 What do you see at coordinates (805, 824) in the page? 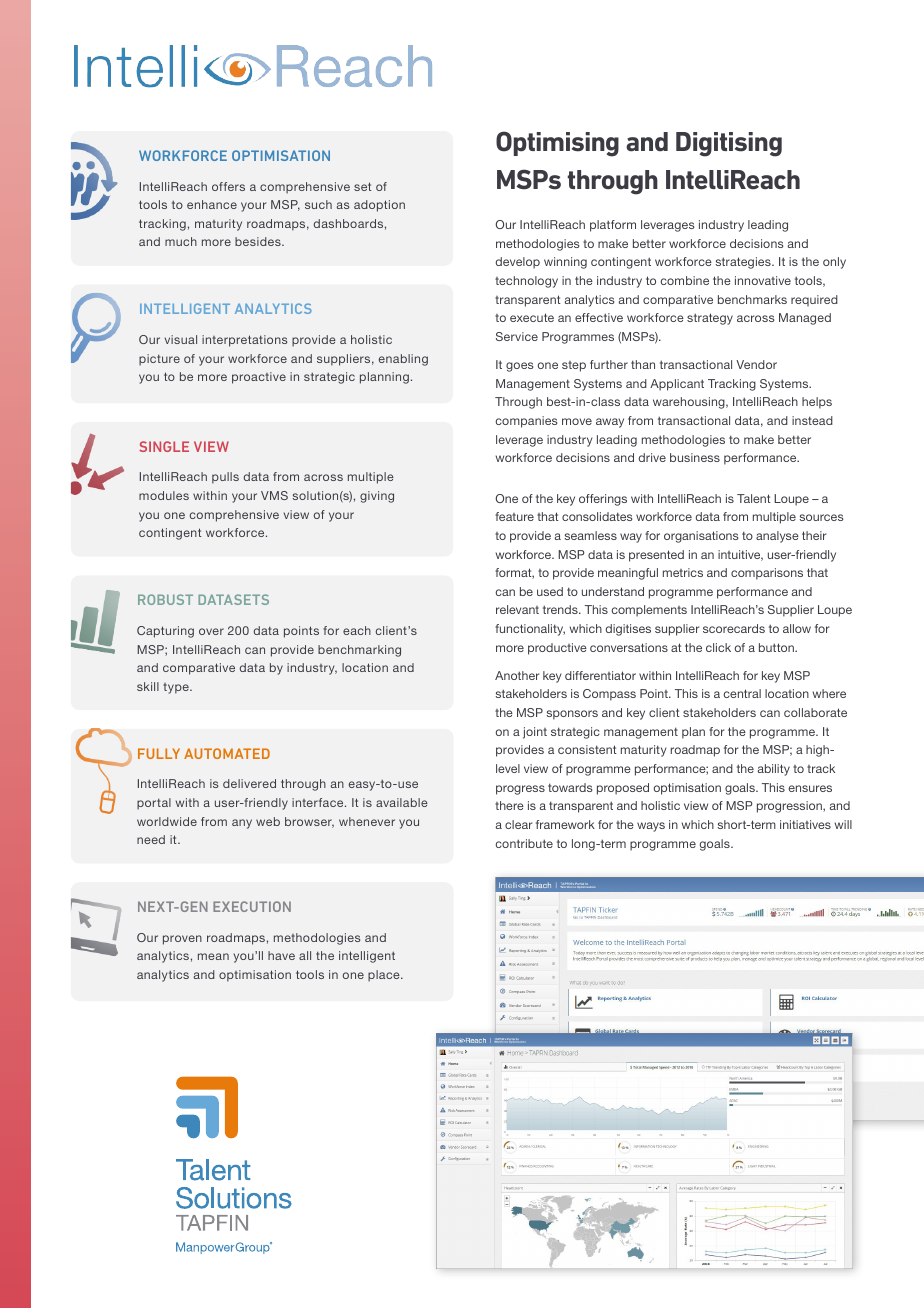
I see `initiatives` at bounding box center [805, 824].
